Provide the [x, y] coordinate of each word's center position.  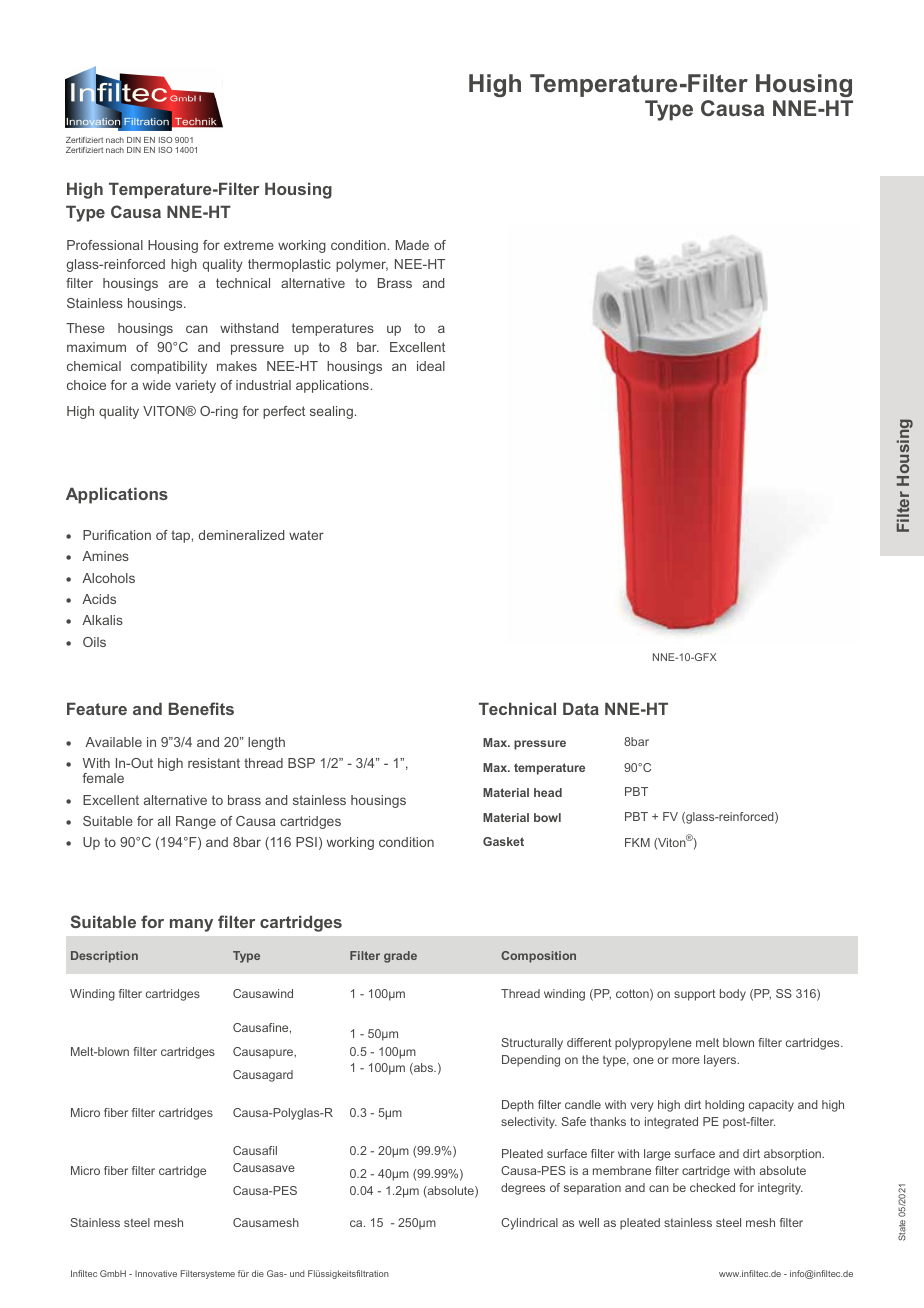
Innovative [156, 1273]
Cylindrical [529, 1224]
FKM [637, 842]
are [178, 284]
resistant [214, 763]
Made [412, 245]
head [548, 792]
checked [712, 1187]
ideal [431, 366]
